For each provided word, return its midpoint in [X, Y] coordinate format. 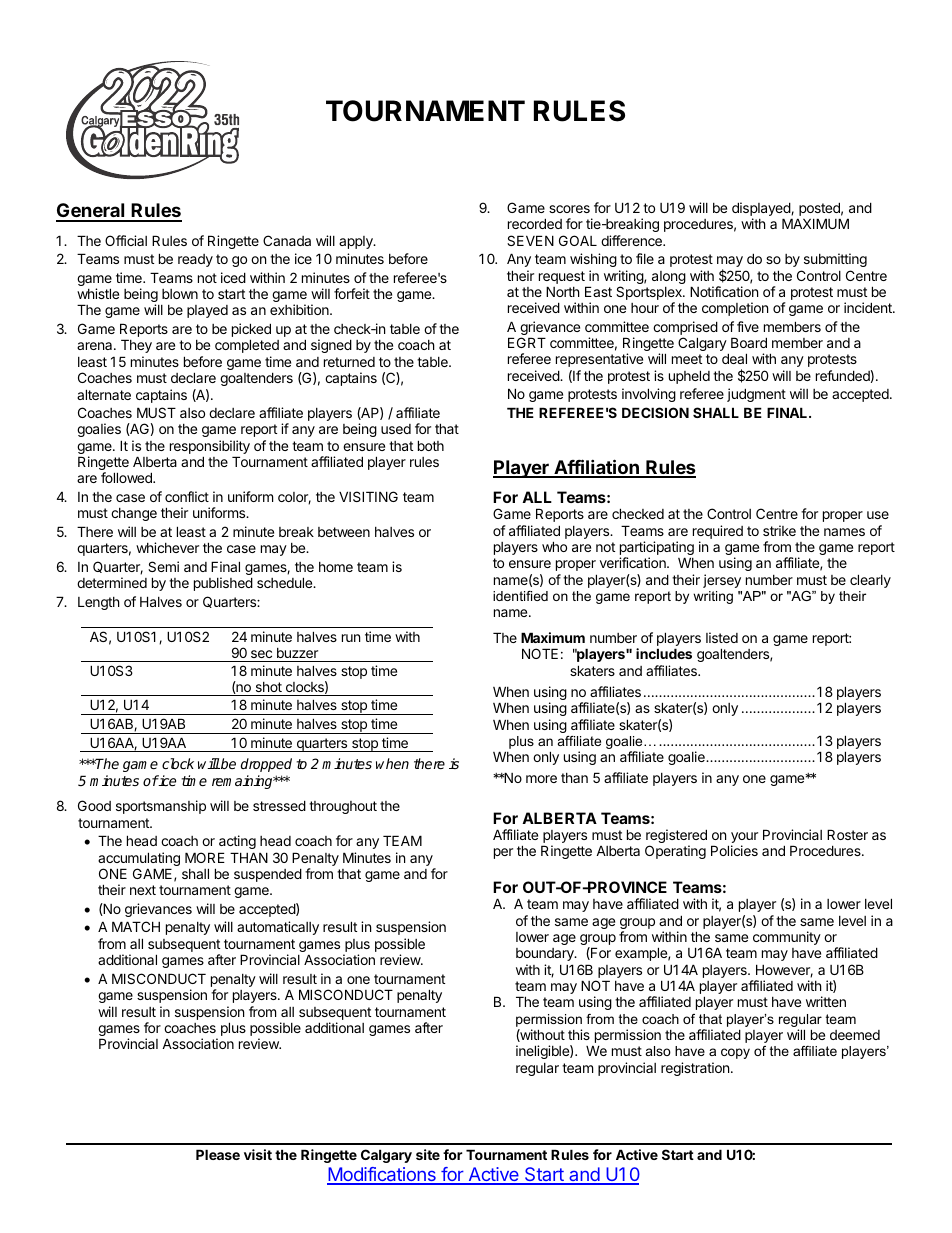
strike [779, 530]
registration [695, 1069]
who [554, 546]
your [744, 839]
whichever [167, 547]
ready [195, 260]
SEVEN [530, 240]
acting [237, 842]
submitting [835, 260]
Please [218, 1154]
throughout [343, 807]
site [428, 1154]
